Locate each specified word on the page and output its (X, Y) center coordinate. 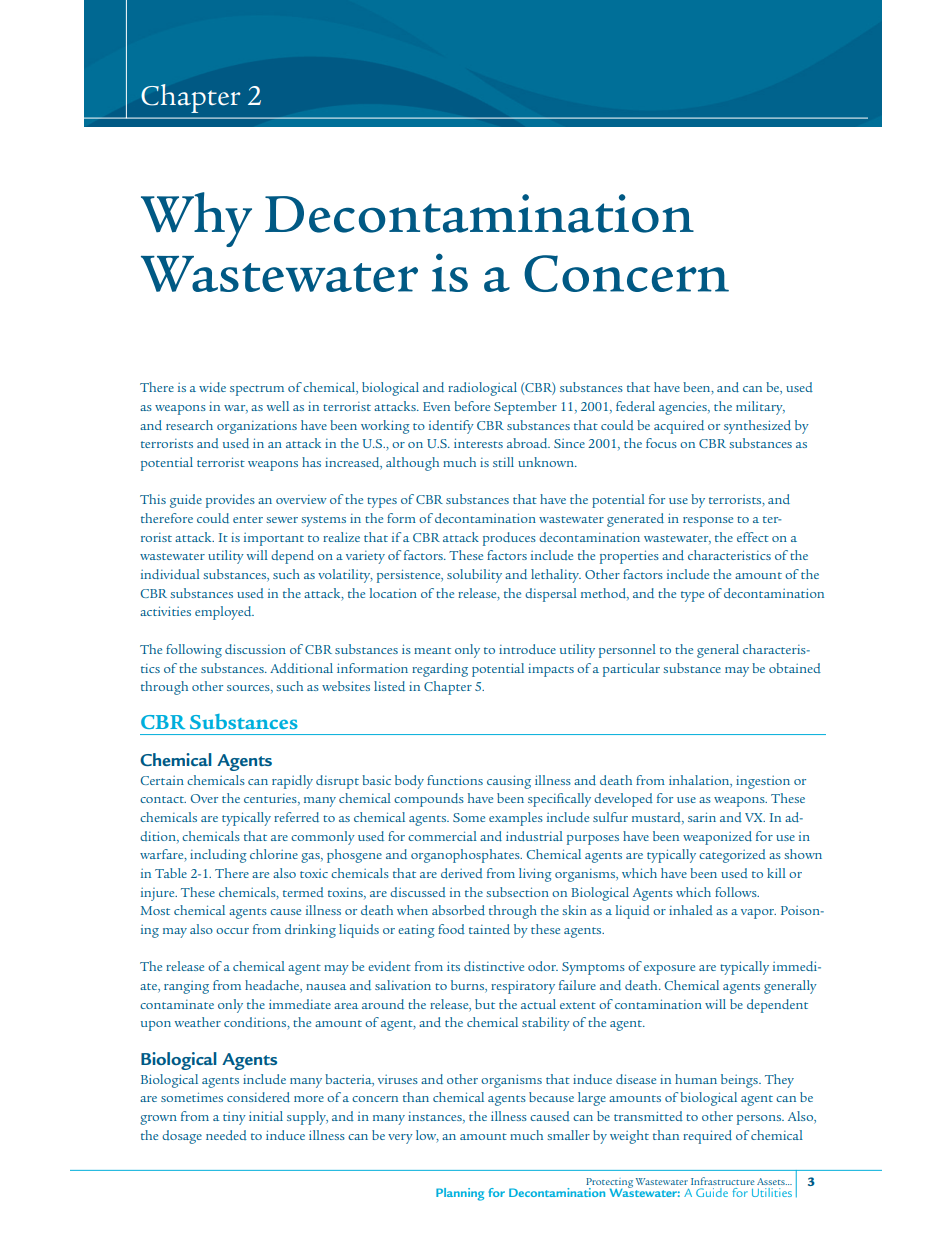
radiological (482, 389)
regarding (440, 670)
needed (226, 1135)
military (760, 408)
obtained (795, 668)
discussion (255, 649)
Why (196, 219)
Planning (460, 1194)
